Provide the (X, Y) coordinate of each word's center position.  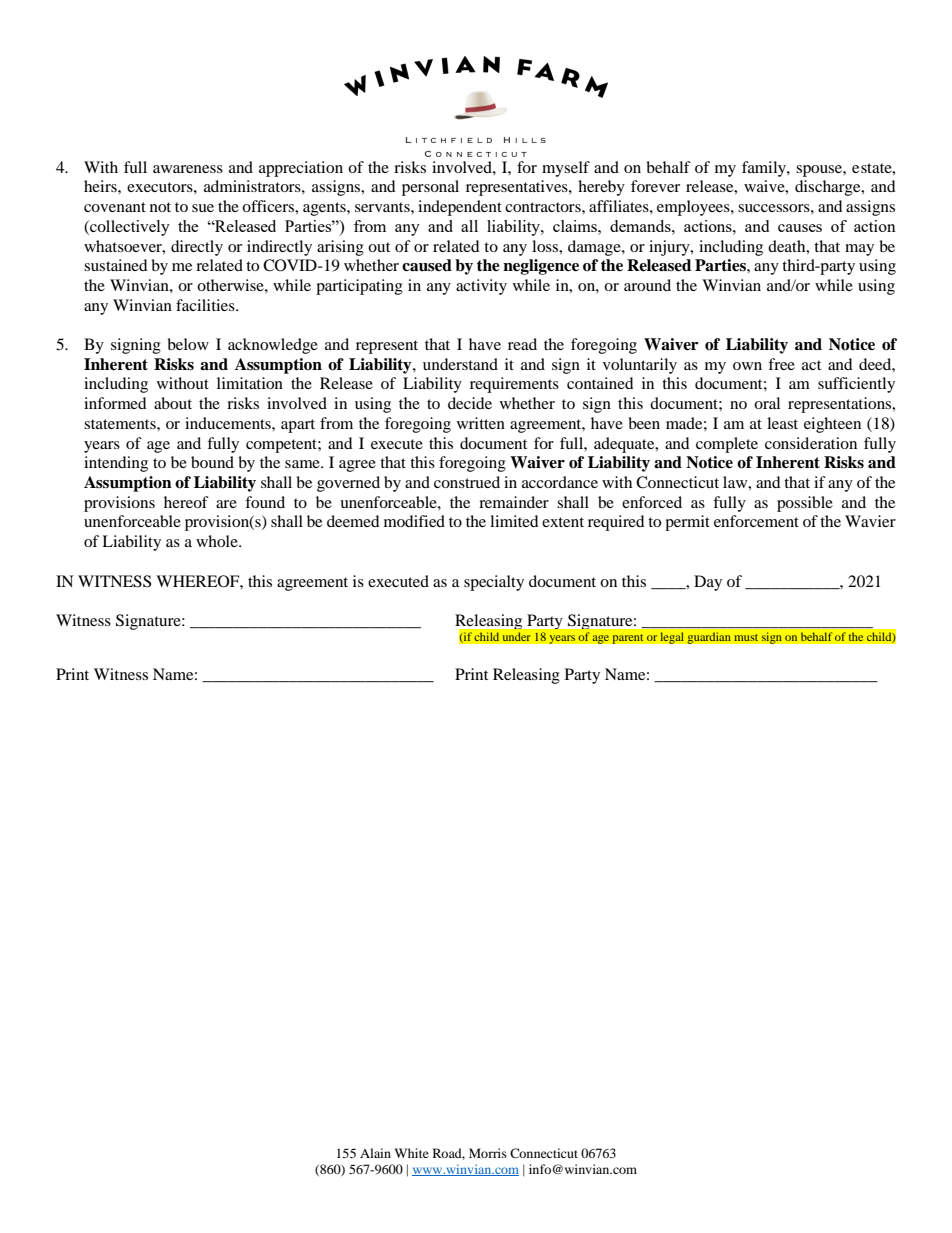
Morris (488, 1153)
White (411, 1153)
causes (800, 228)
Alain (375, 1153)
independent (460, 208)
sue (203, 208)
